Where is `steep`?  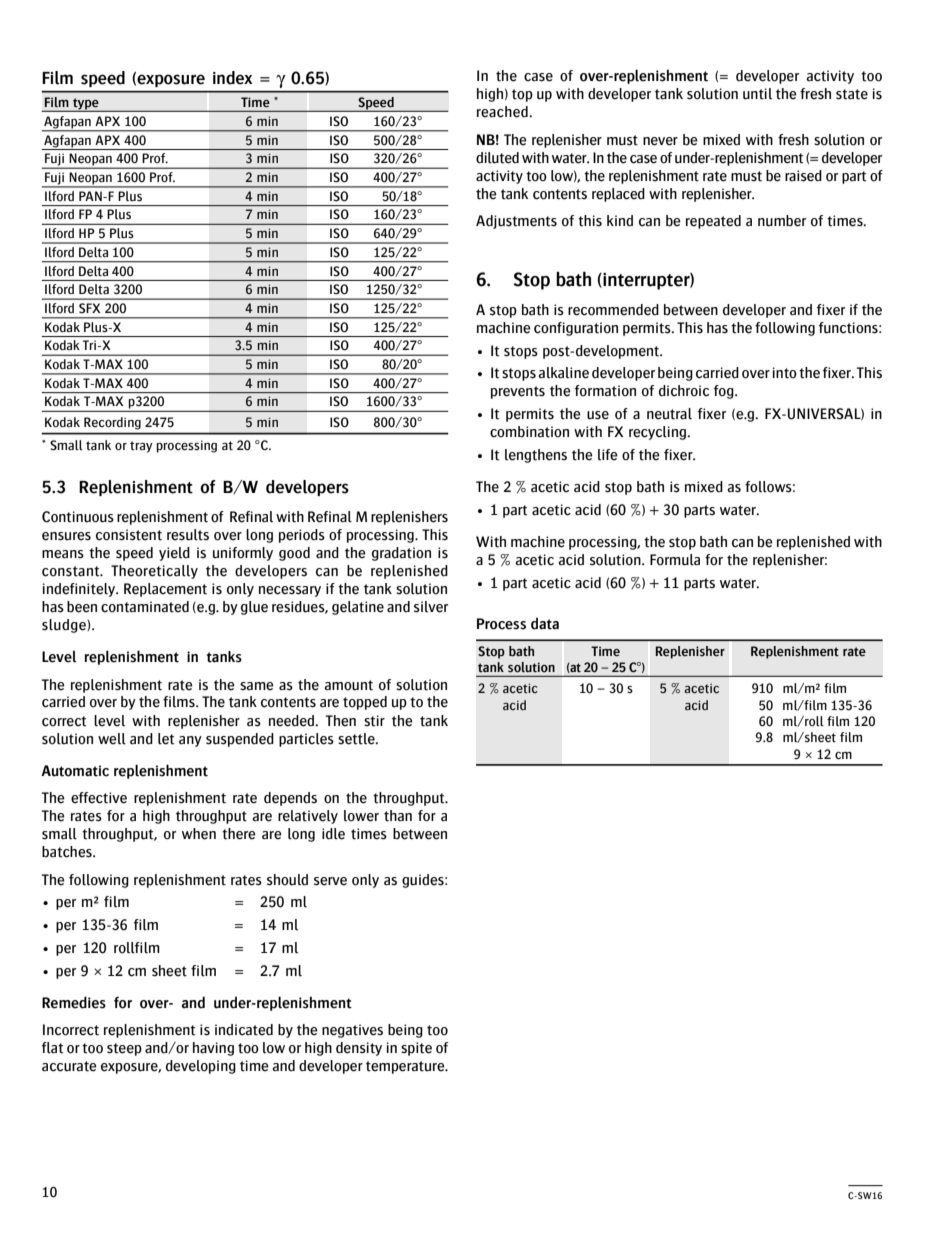
steep is located at coordinates (124, 1049).
